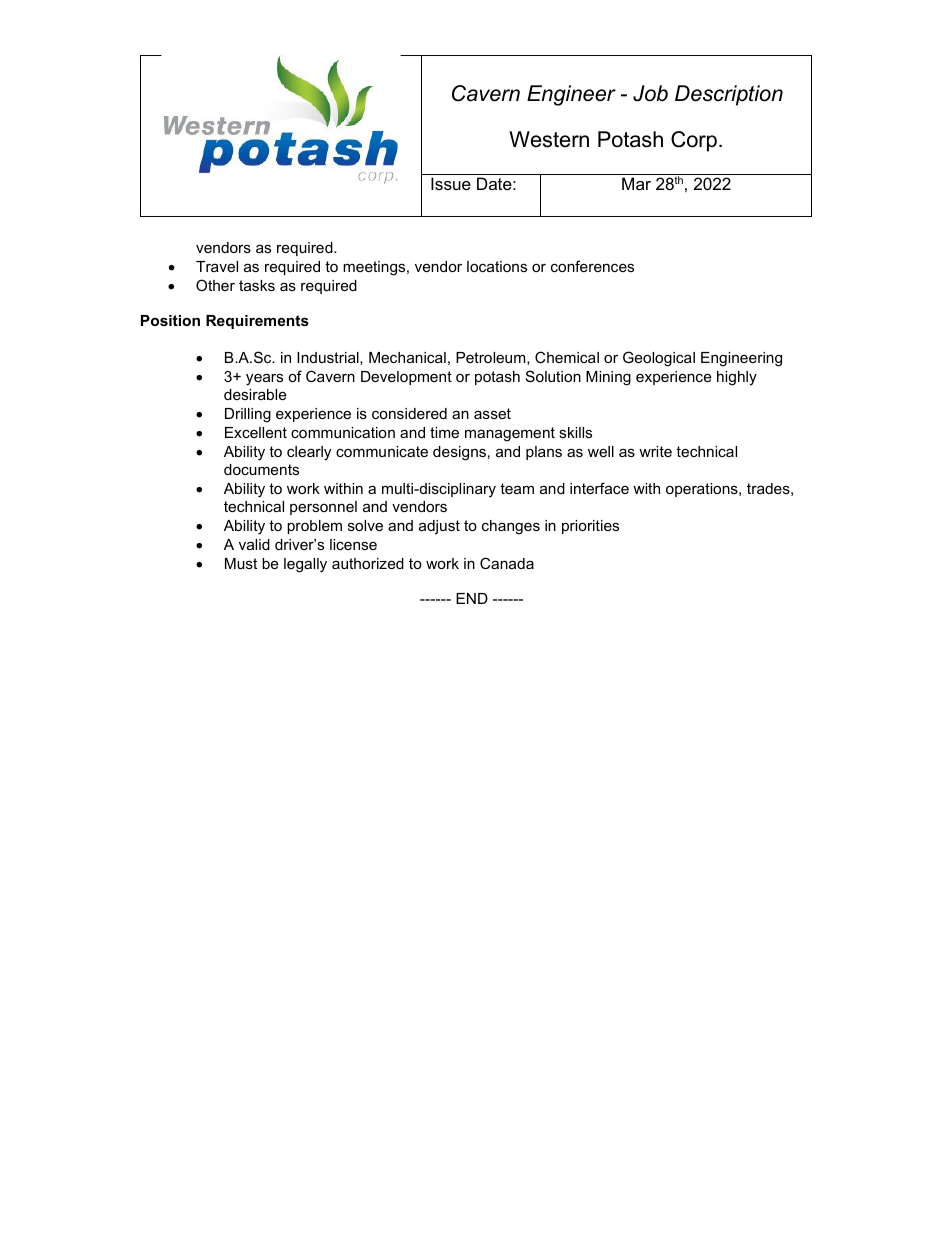  What do you see at coordinates (261, 469) in the document?
I see `documents` at bounding box center [261, 469].
